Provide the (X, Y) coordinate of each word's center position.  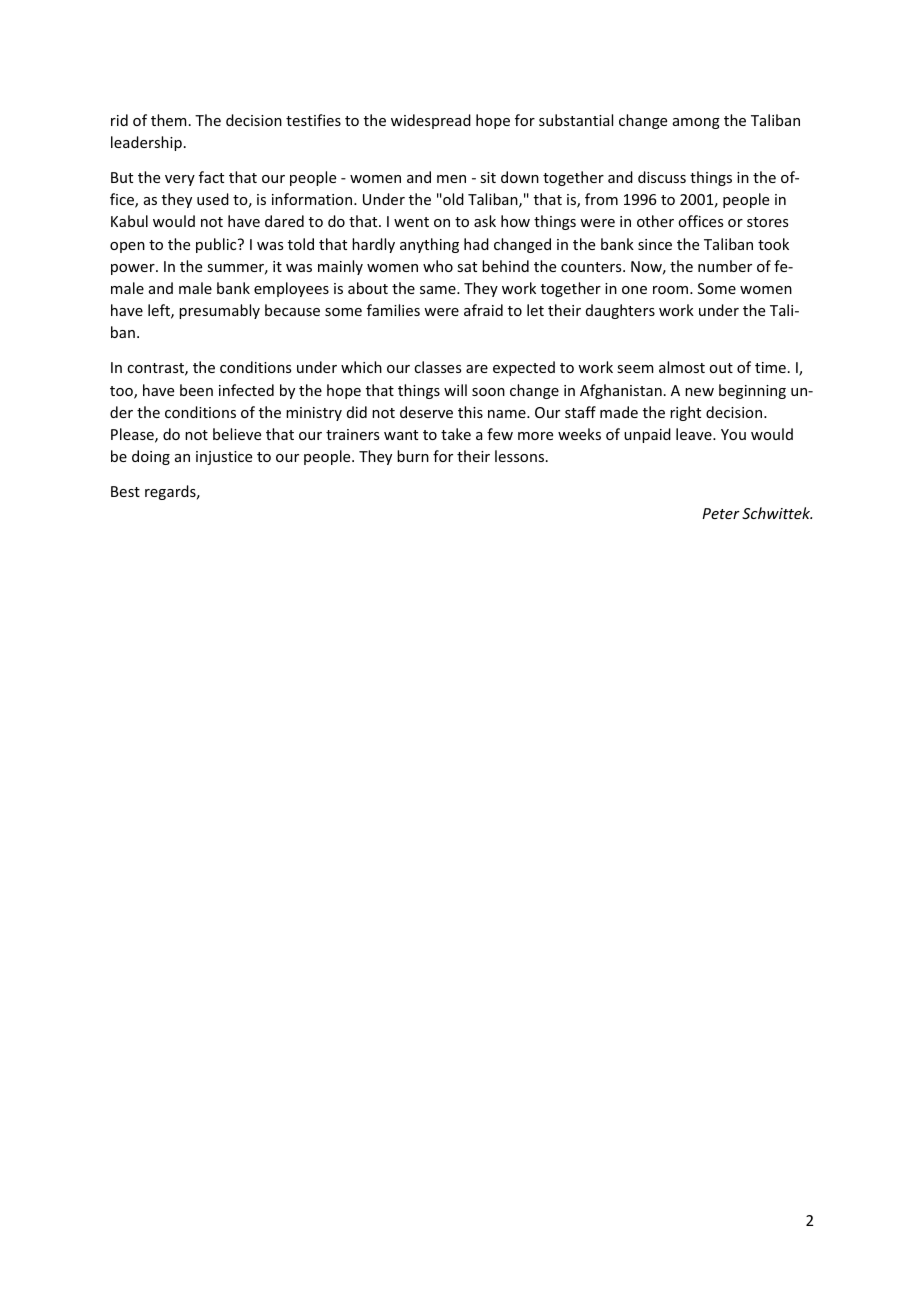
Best (125, 491)
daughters (620, 311)
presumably (219, 311)
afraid (483, 310)
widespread (431, 121)
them (169, 120)
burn (413, 456)
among (696, 123)
